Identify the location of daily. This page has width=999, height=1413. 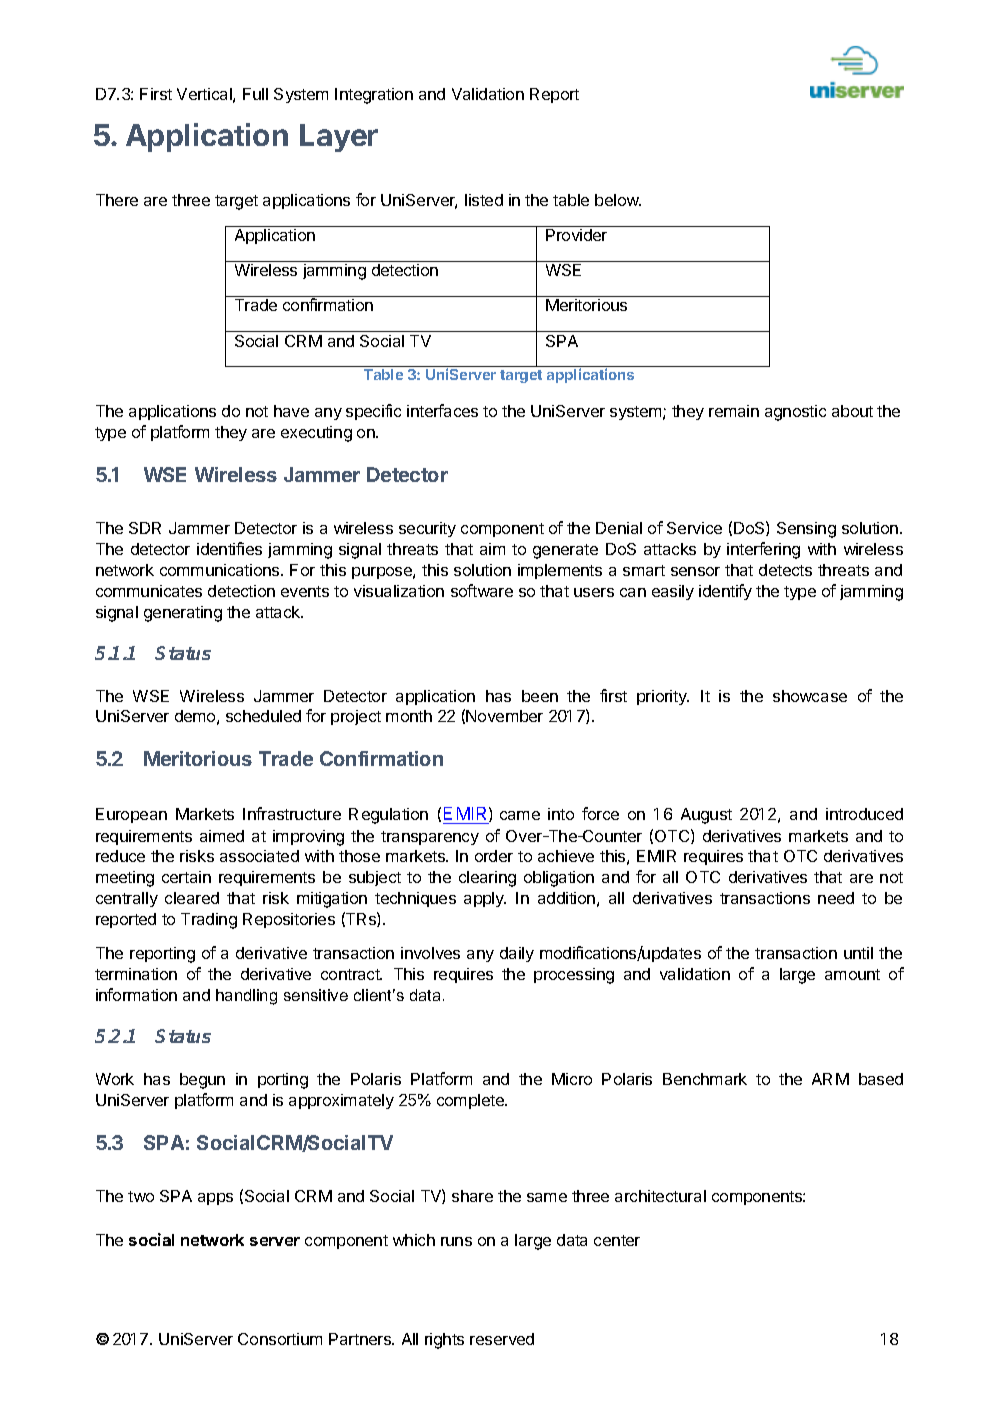
(517, 954).
